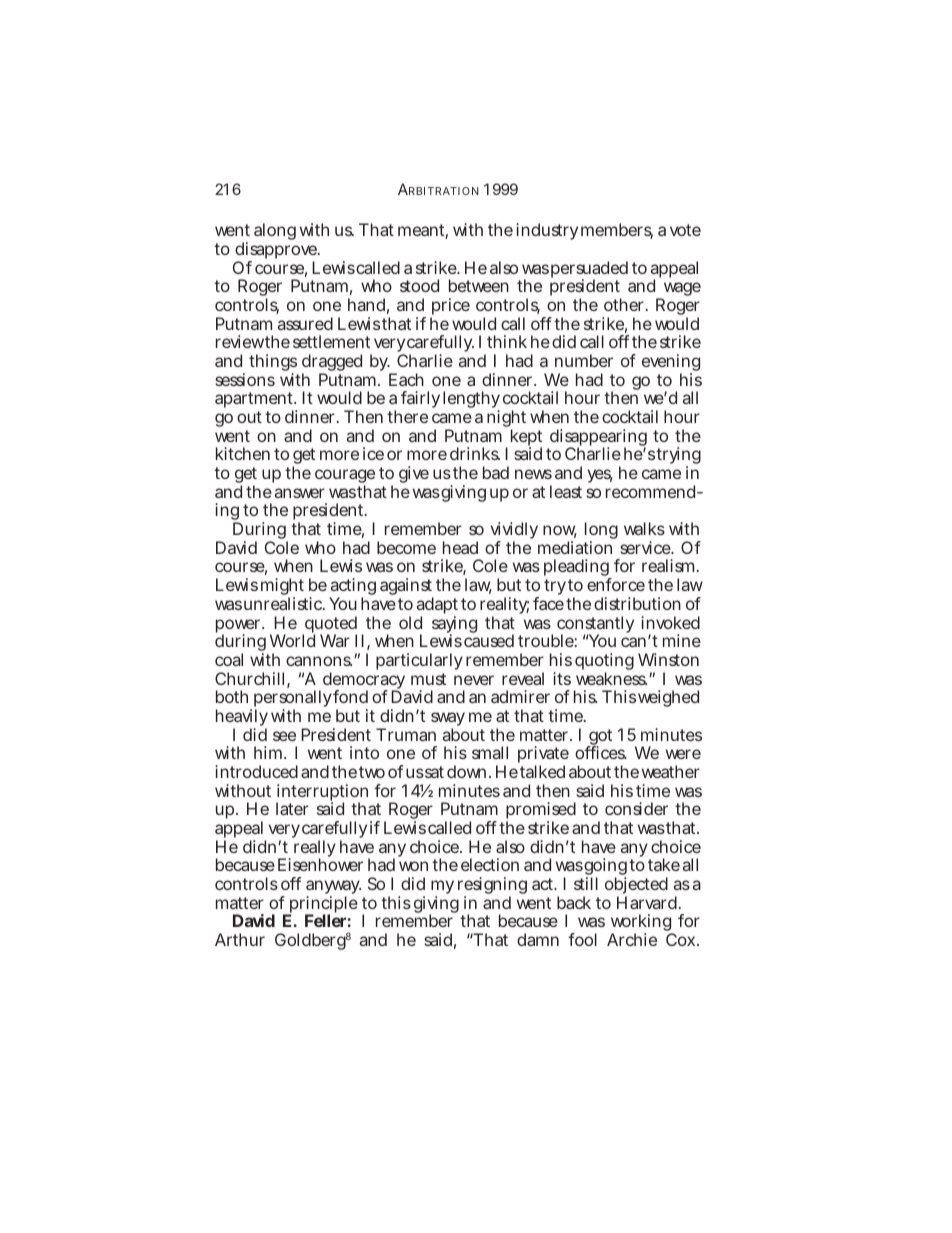 This screenshot has width=952, height=1233. Describe the element at coordinates (277, 252) in the screenshot. I see `disapprove` at that location.
